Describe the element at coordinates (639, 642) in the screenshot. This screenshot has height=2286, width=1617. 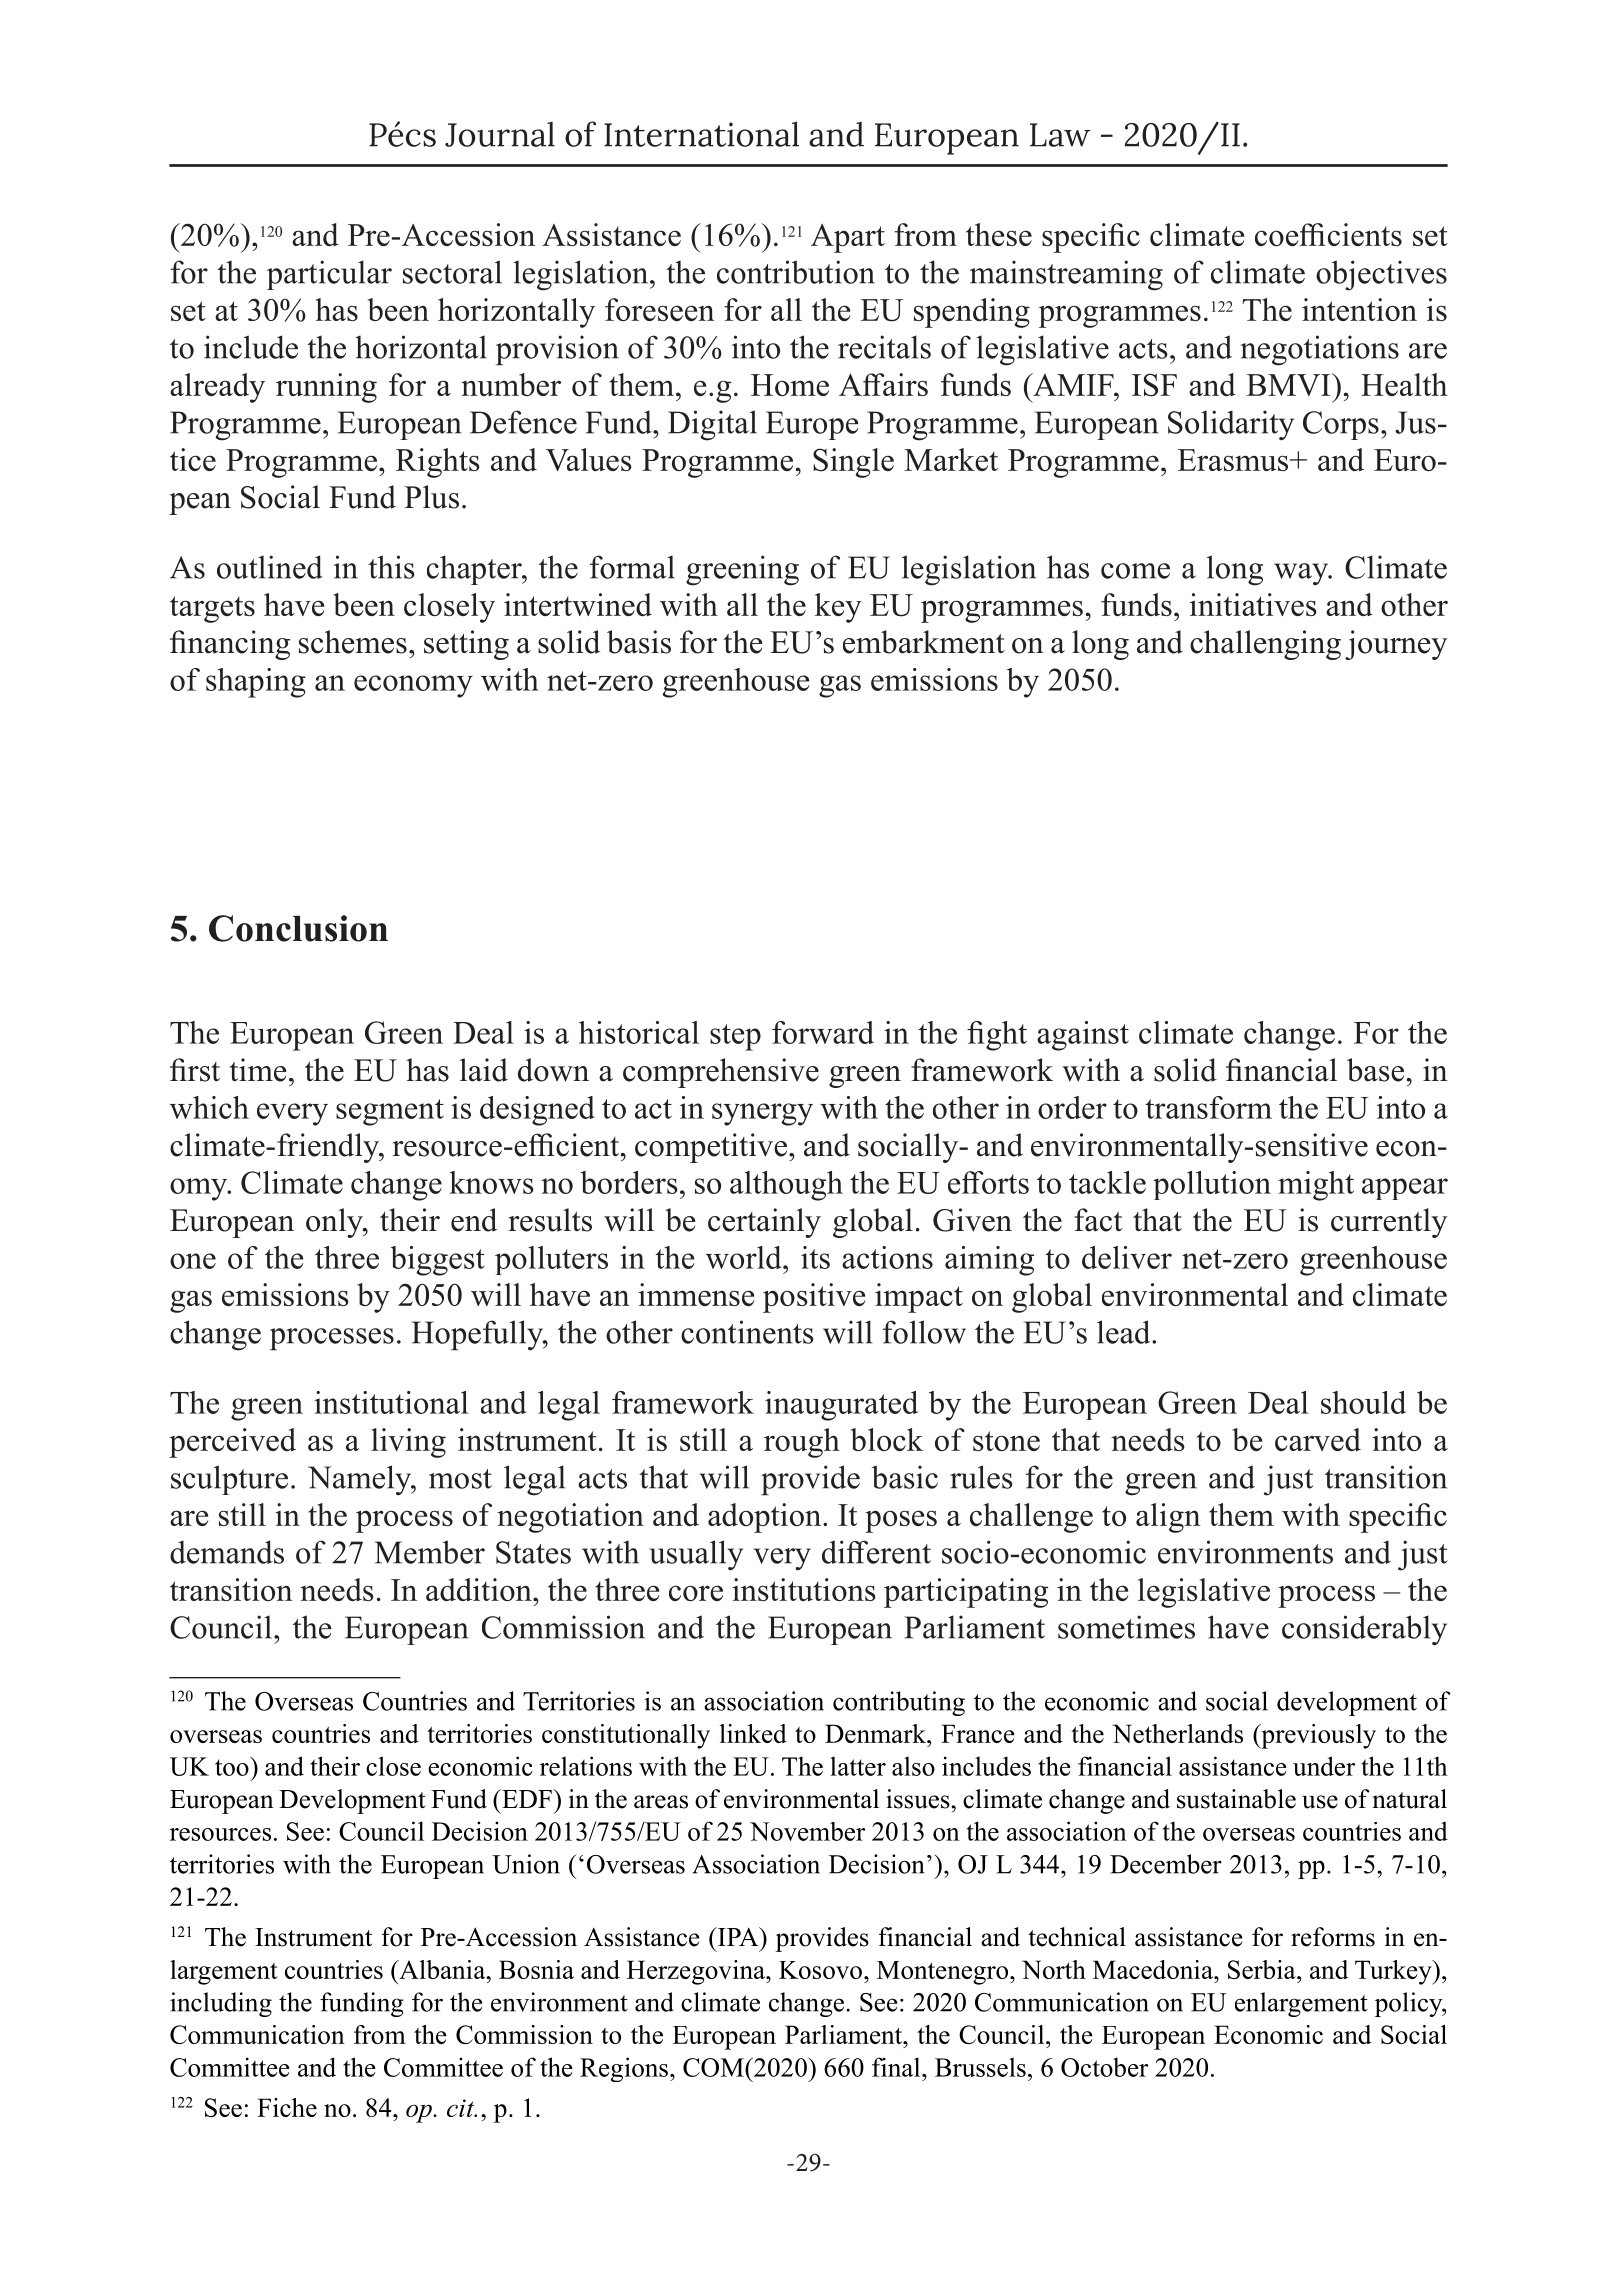
I see `basis` at that location.
